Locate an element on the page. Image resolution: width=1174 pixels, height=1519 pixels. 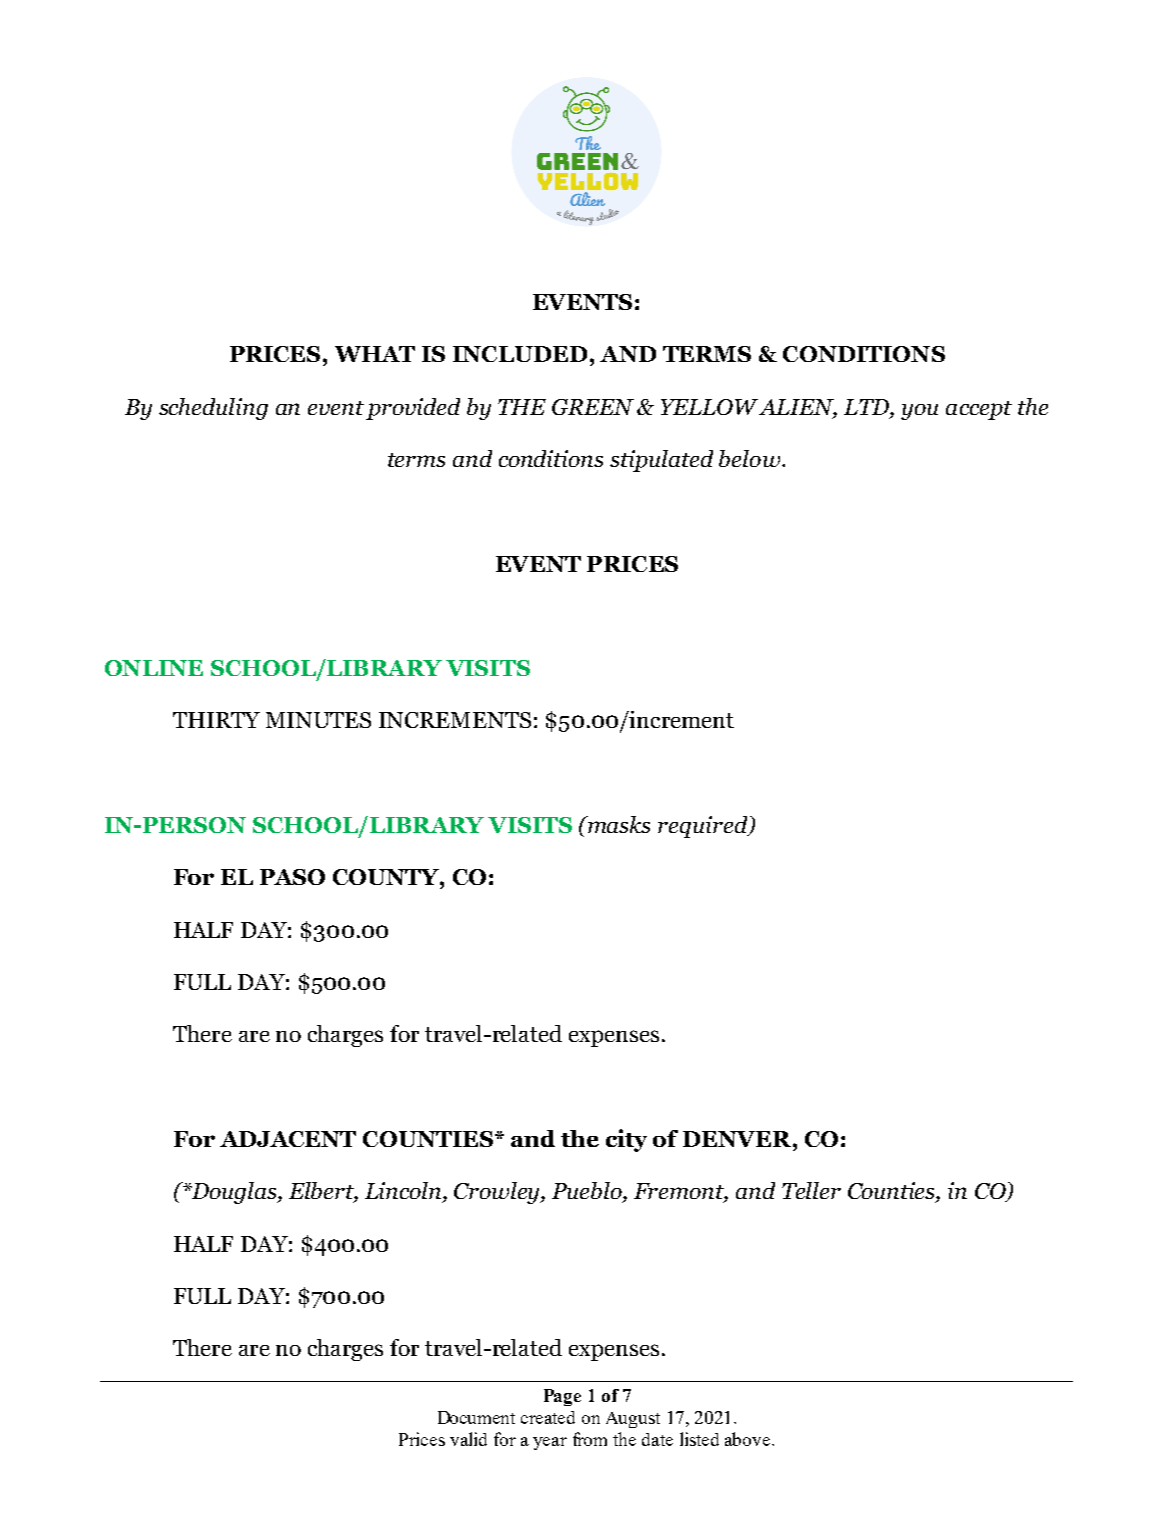
masks is located at coordinates (617, 824).
